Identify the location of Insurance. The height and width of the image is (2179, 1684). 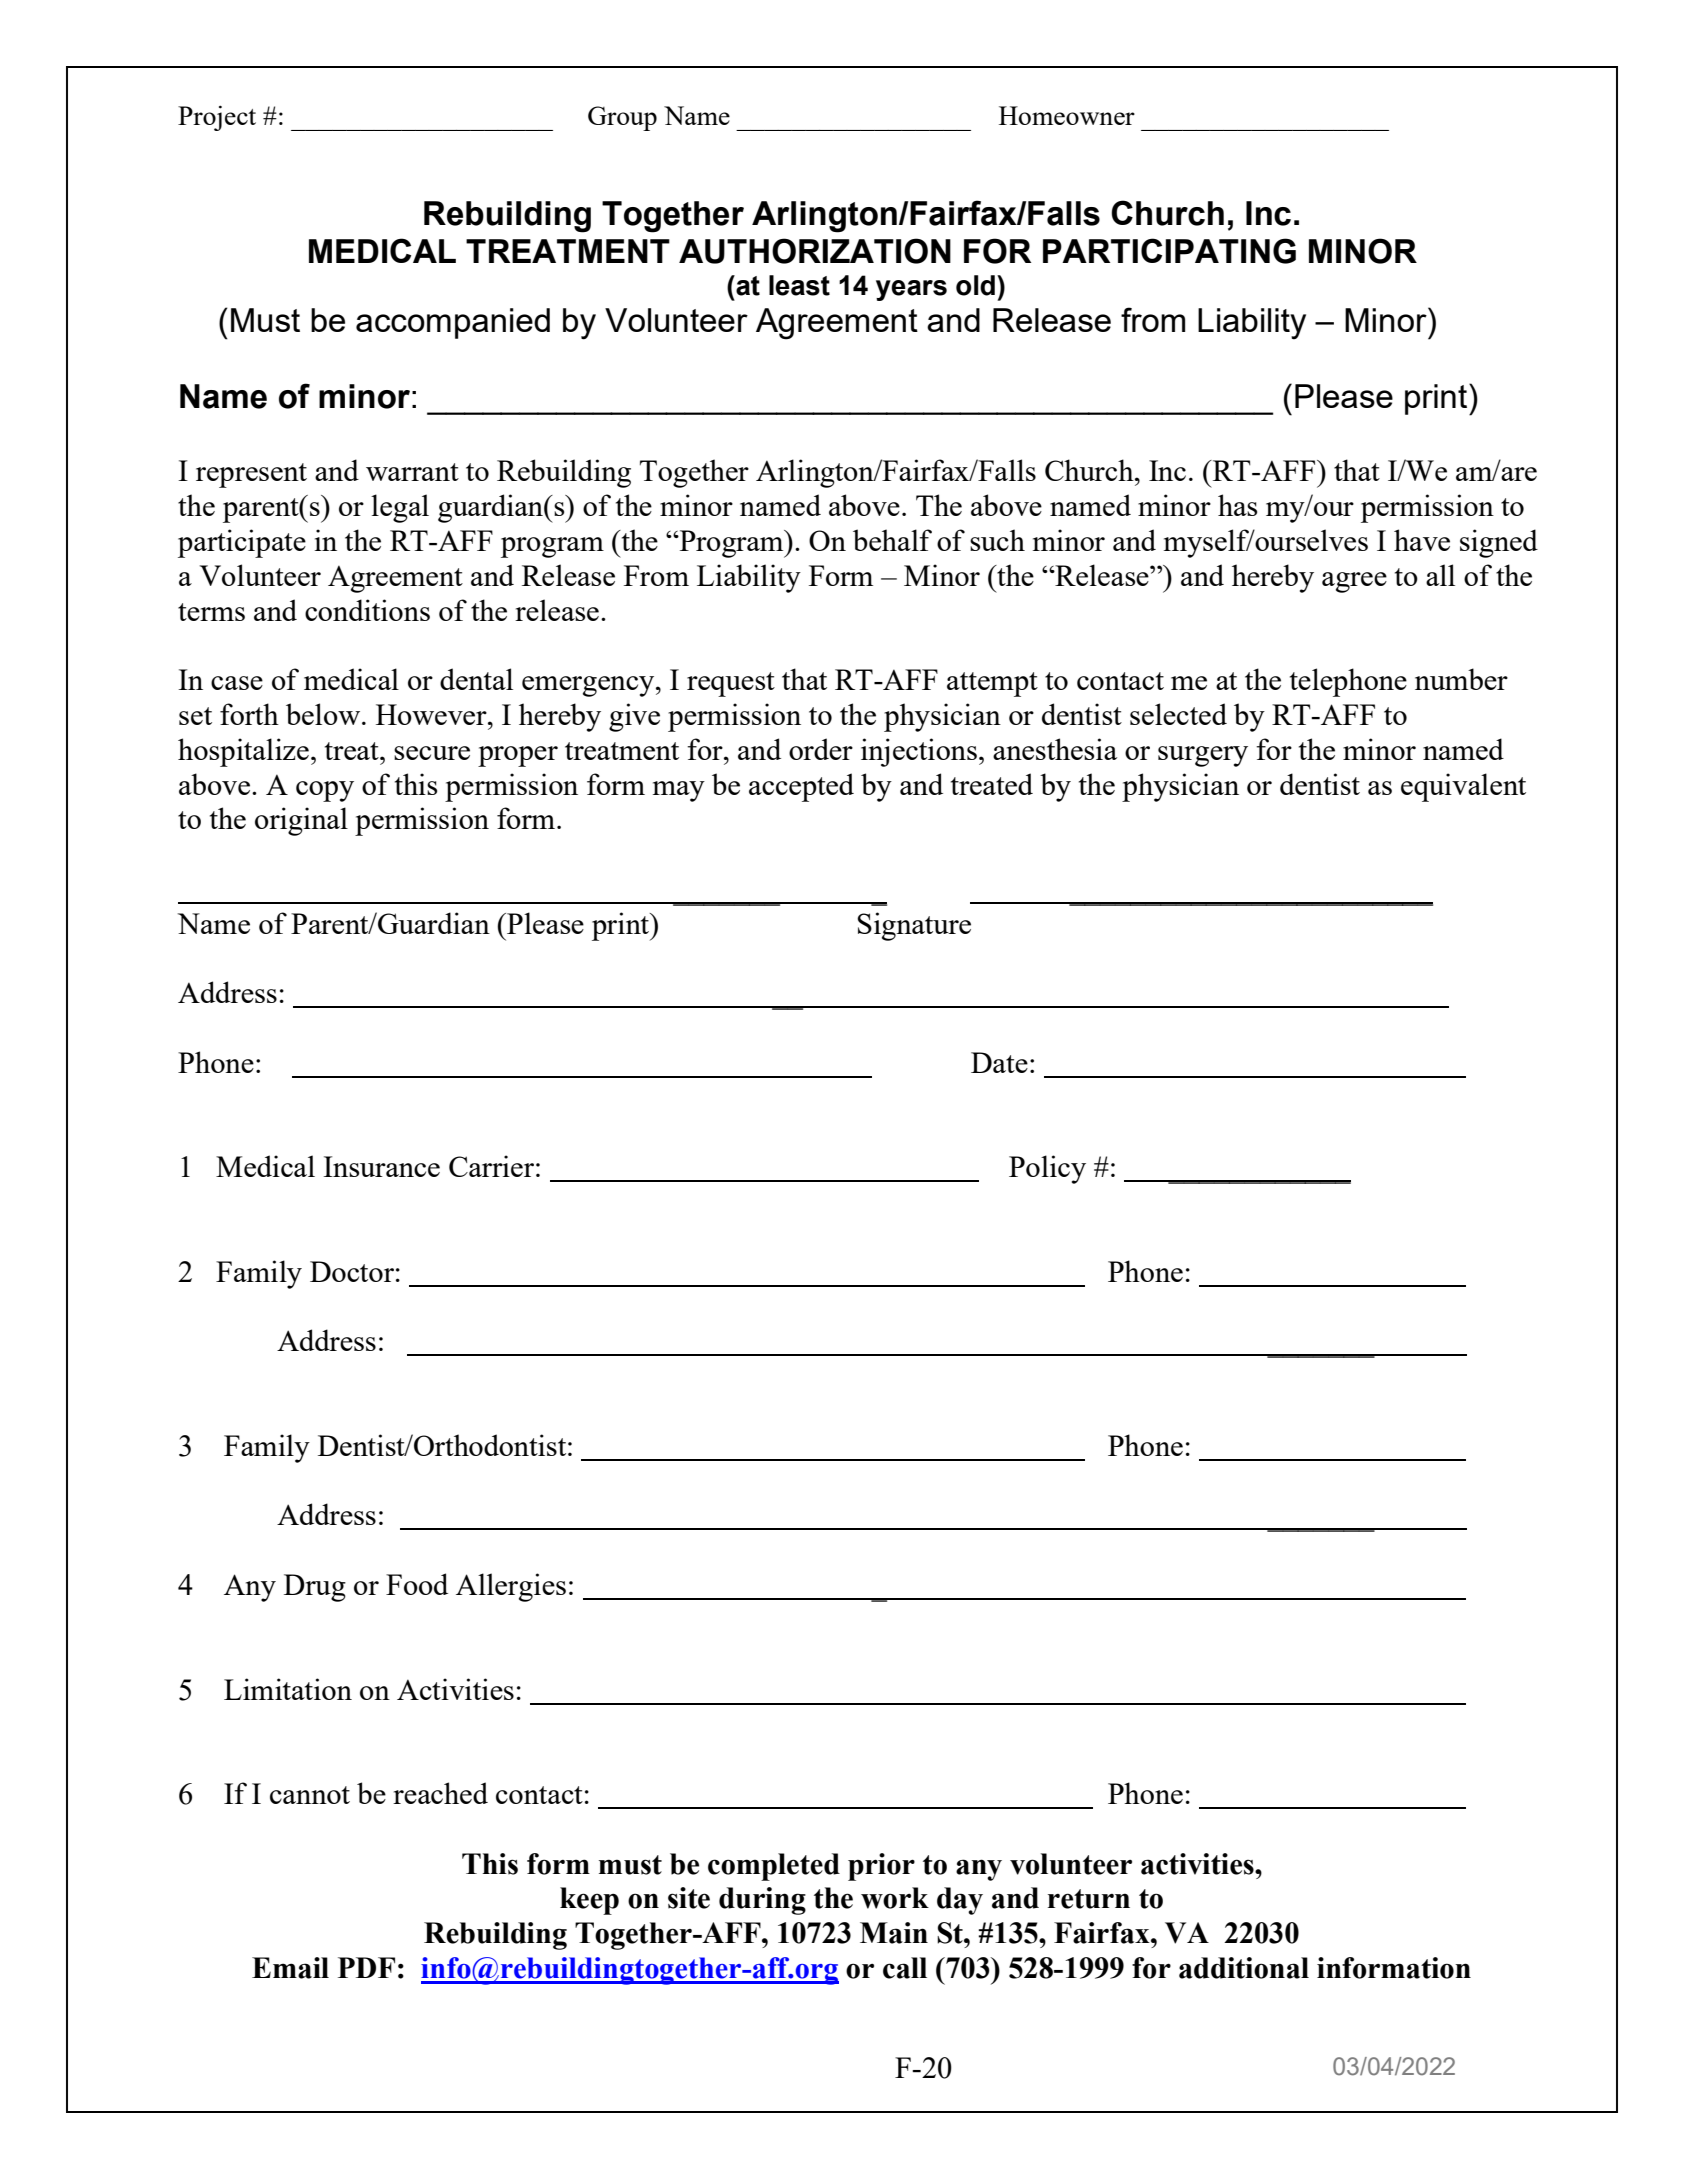
(381, 1166).
